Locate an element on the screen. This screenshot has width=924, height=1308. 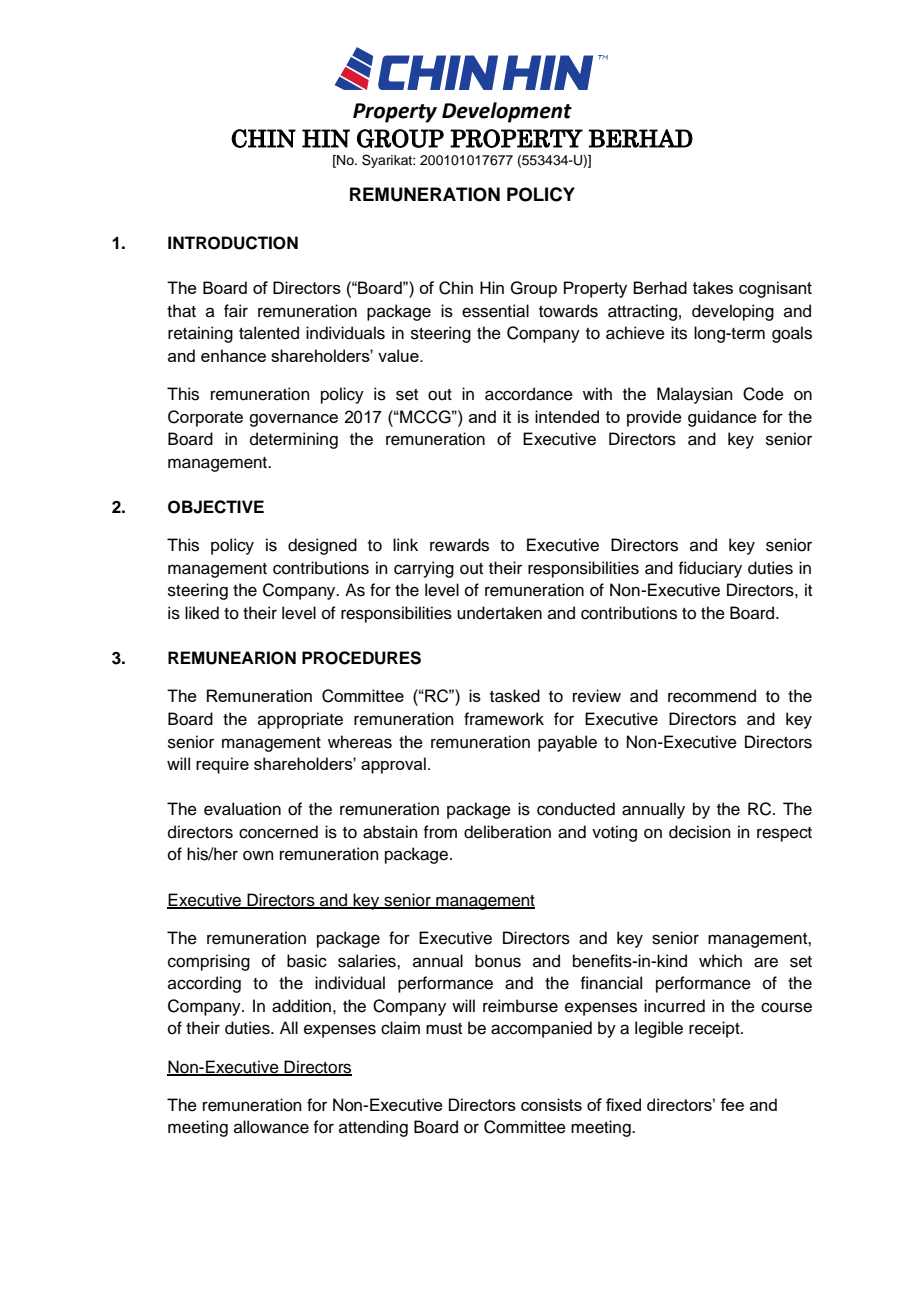
accordance is located at coordinates (529, 394).
